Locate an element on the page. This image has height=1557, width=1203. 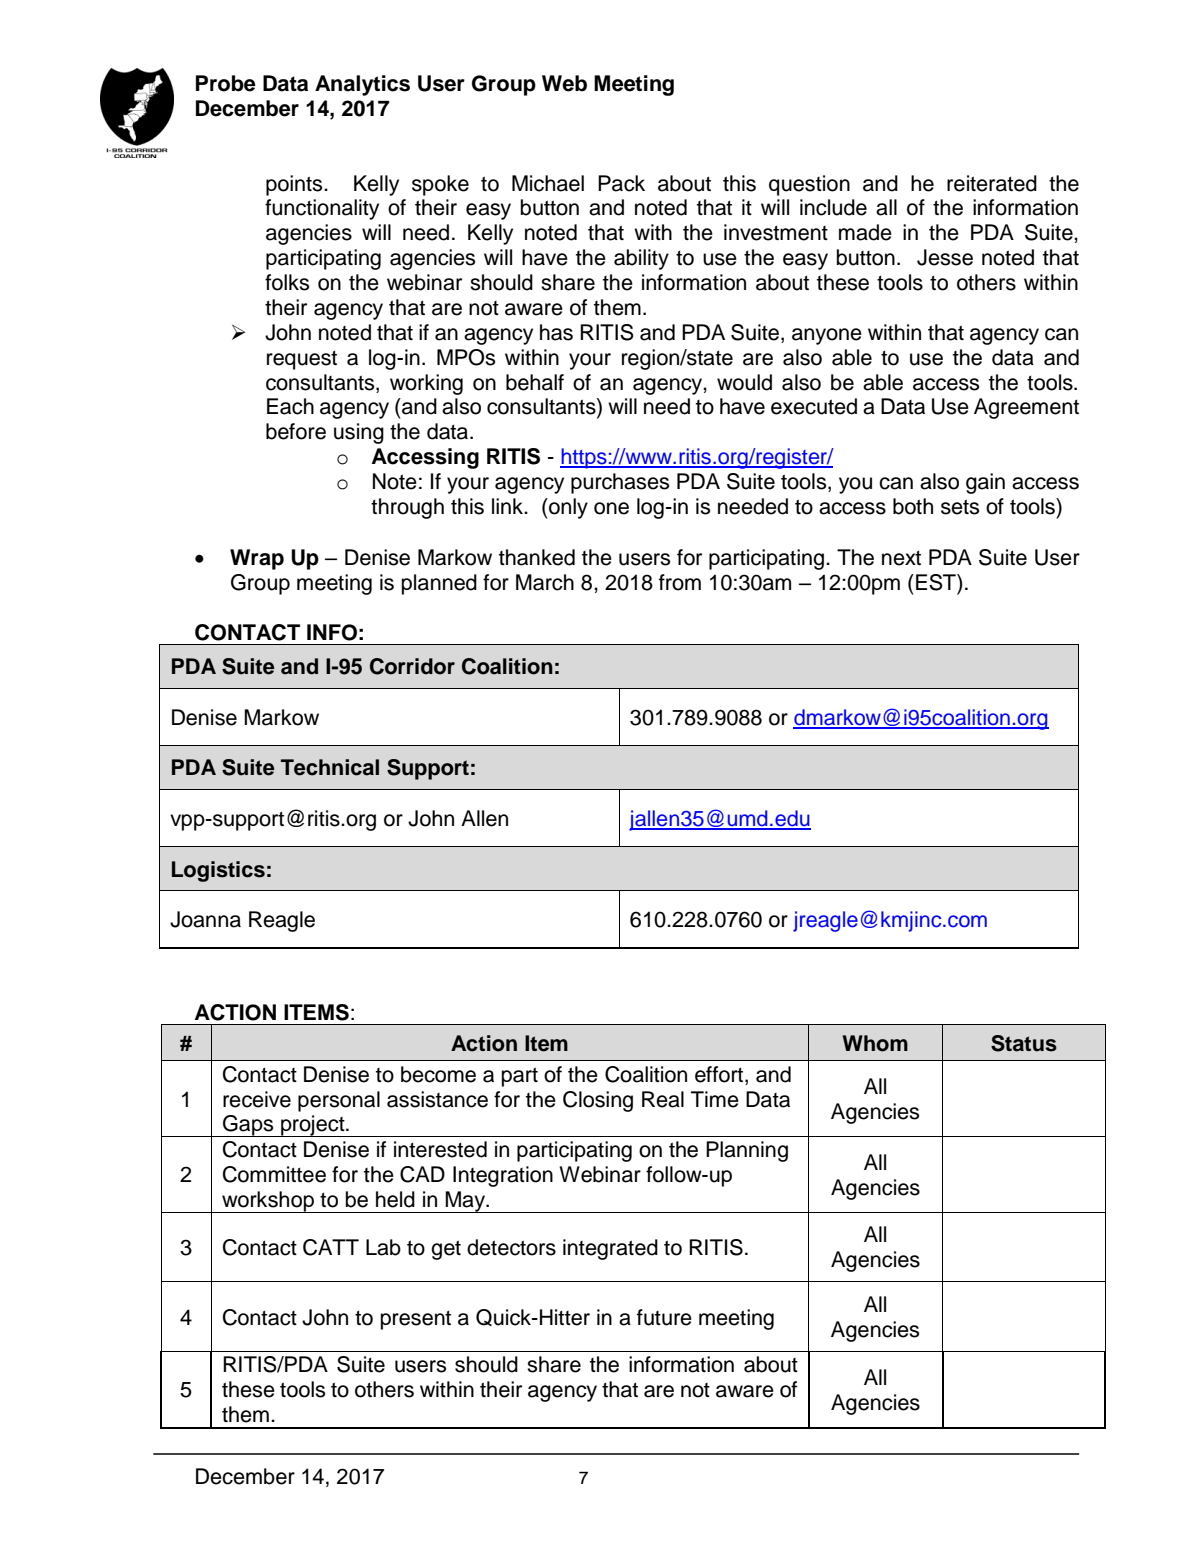
integrated is located at coordinates (610, 1249).
